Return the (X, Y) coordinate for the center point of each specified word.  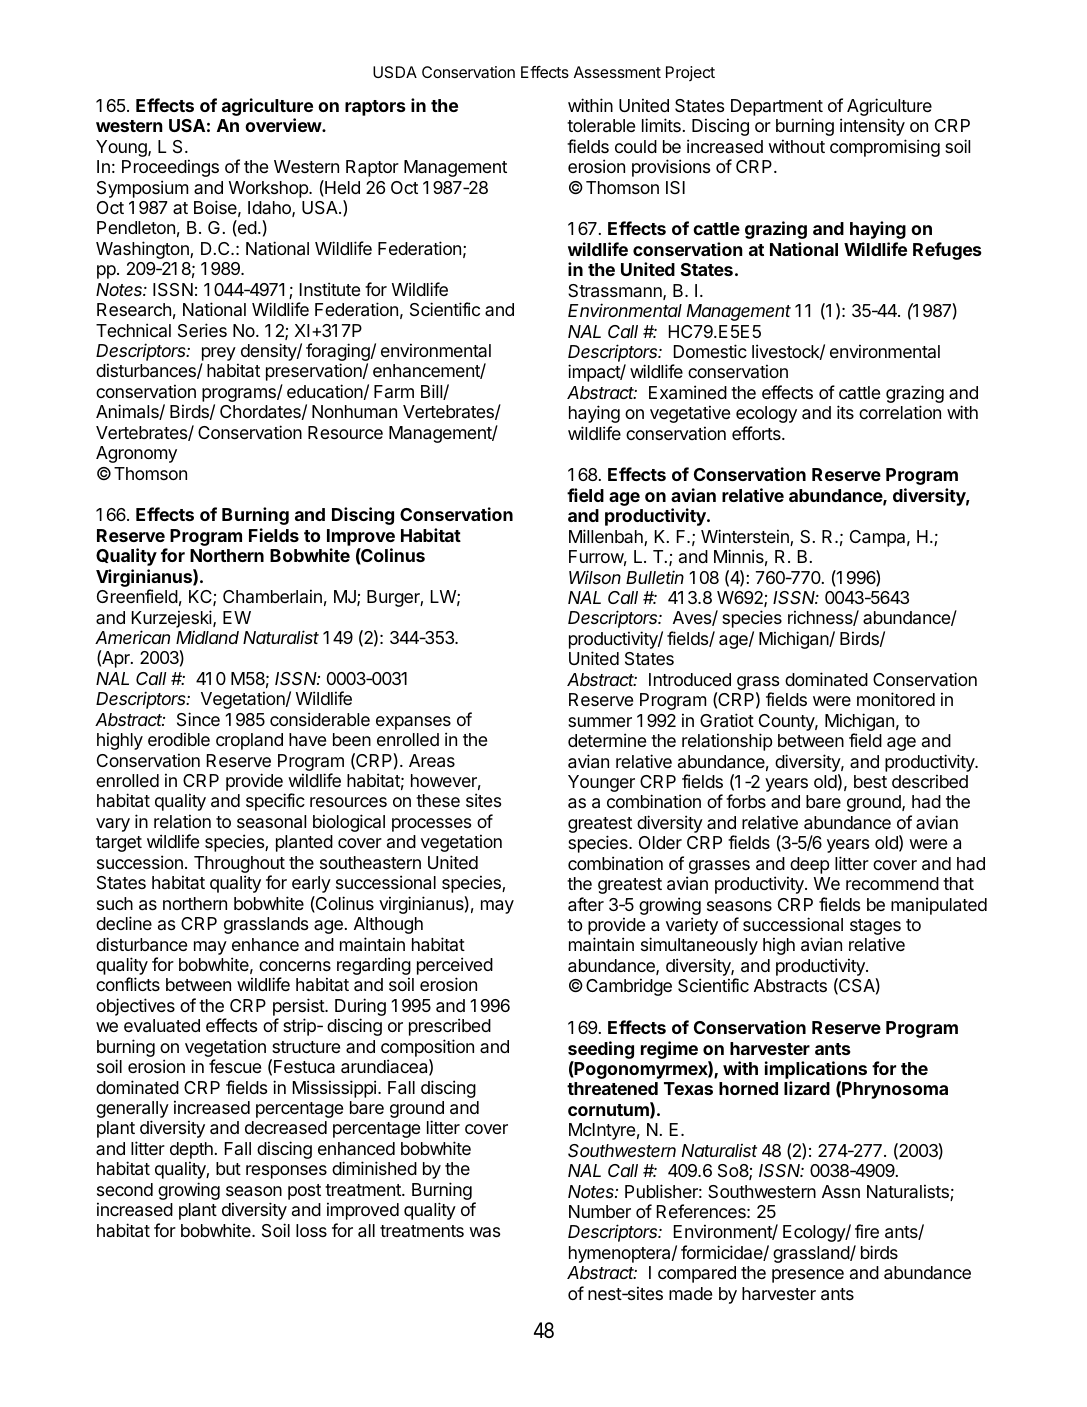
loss (311, 1230)
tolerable (601, 126)
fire (867, 1231)
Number (600, 1211)
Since (198, 719)
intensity (872, 127)
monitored (896, 699)
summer (600, 722)
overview (284, 125)
